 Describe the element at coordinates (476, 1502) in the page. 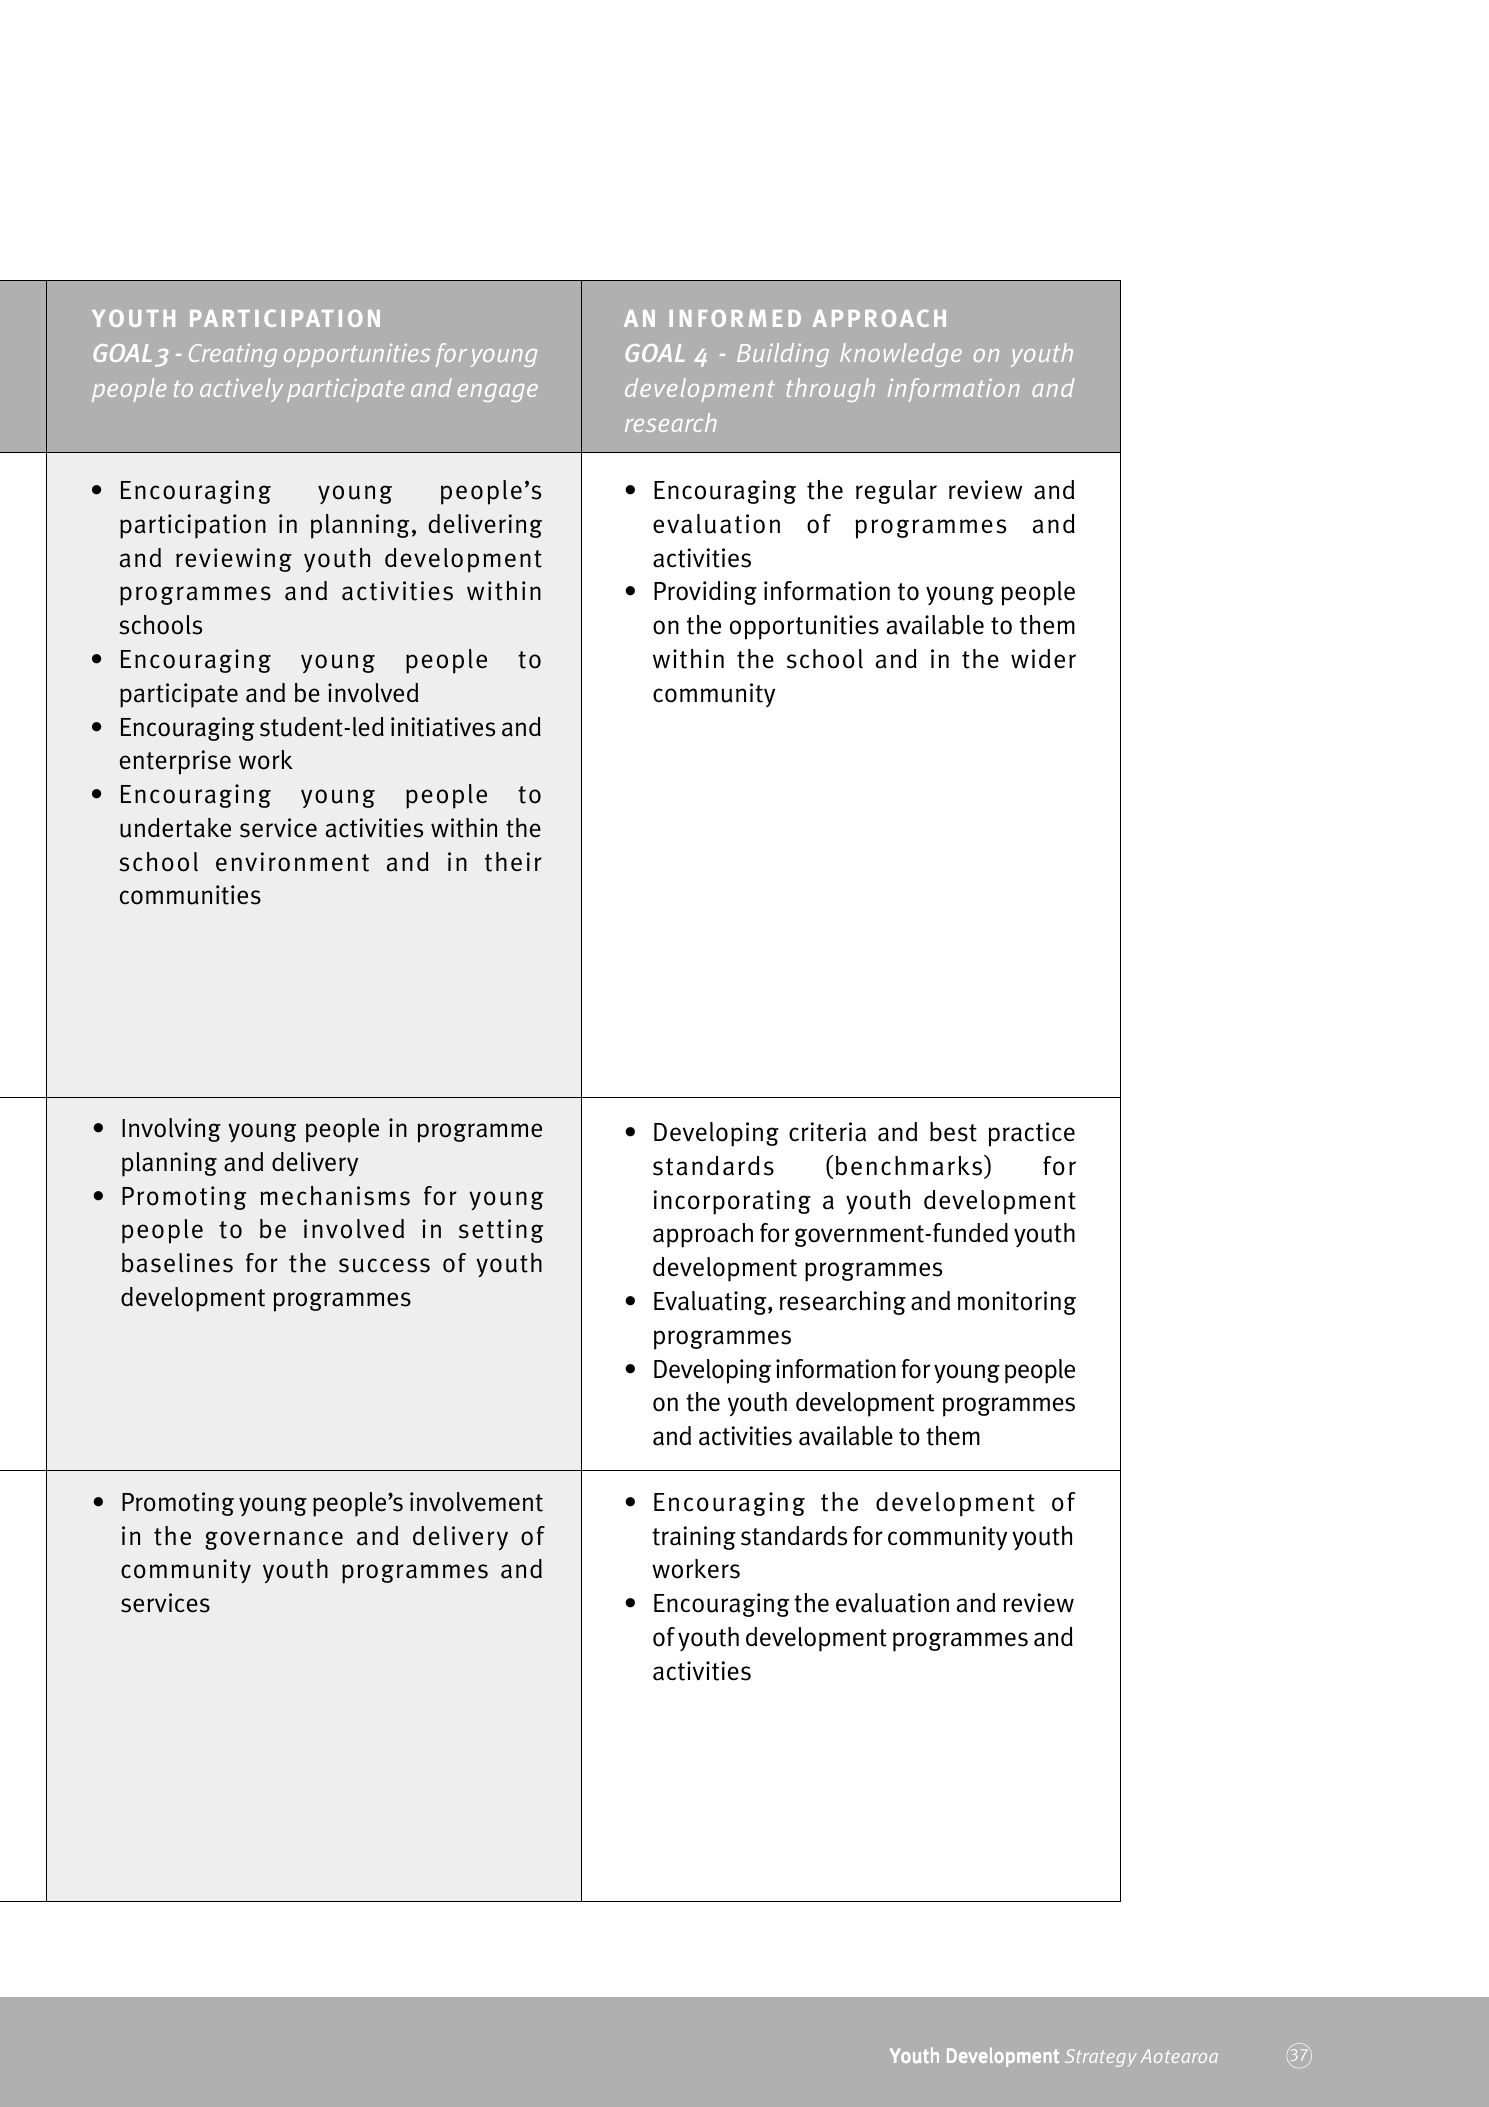

I see `involvement` at that location.
